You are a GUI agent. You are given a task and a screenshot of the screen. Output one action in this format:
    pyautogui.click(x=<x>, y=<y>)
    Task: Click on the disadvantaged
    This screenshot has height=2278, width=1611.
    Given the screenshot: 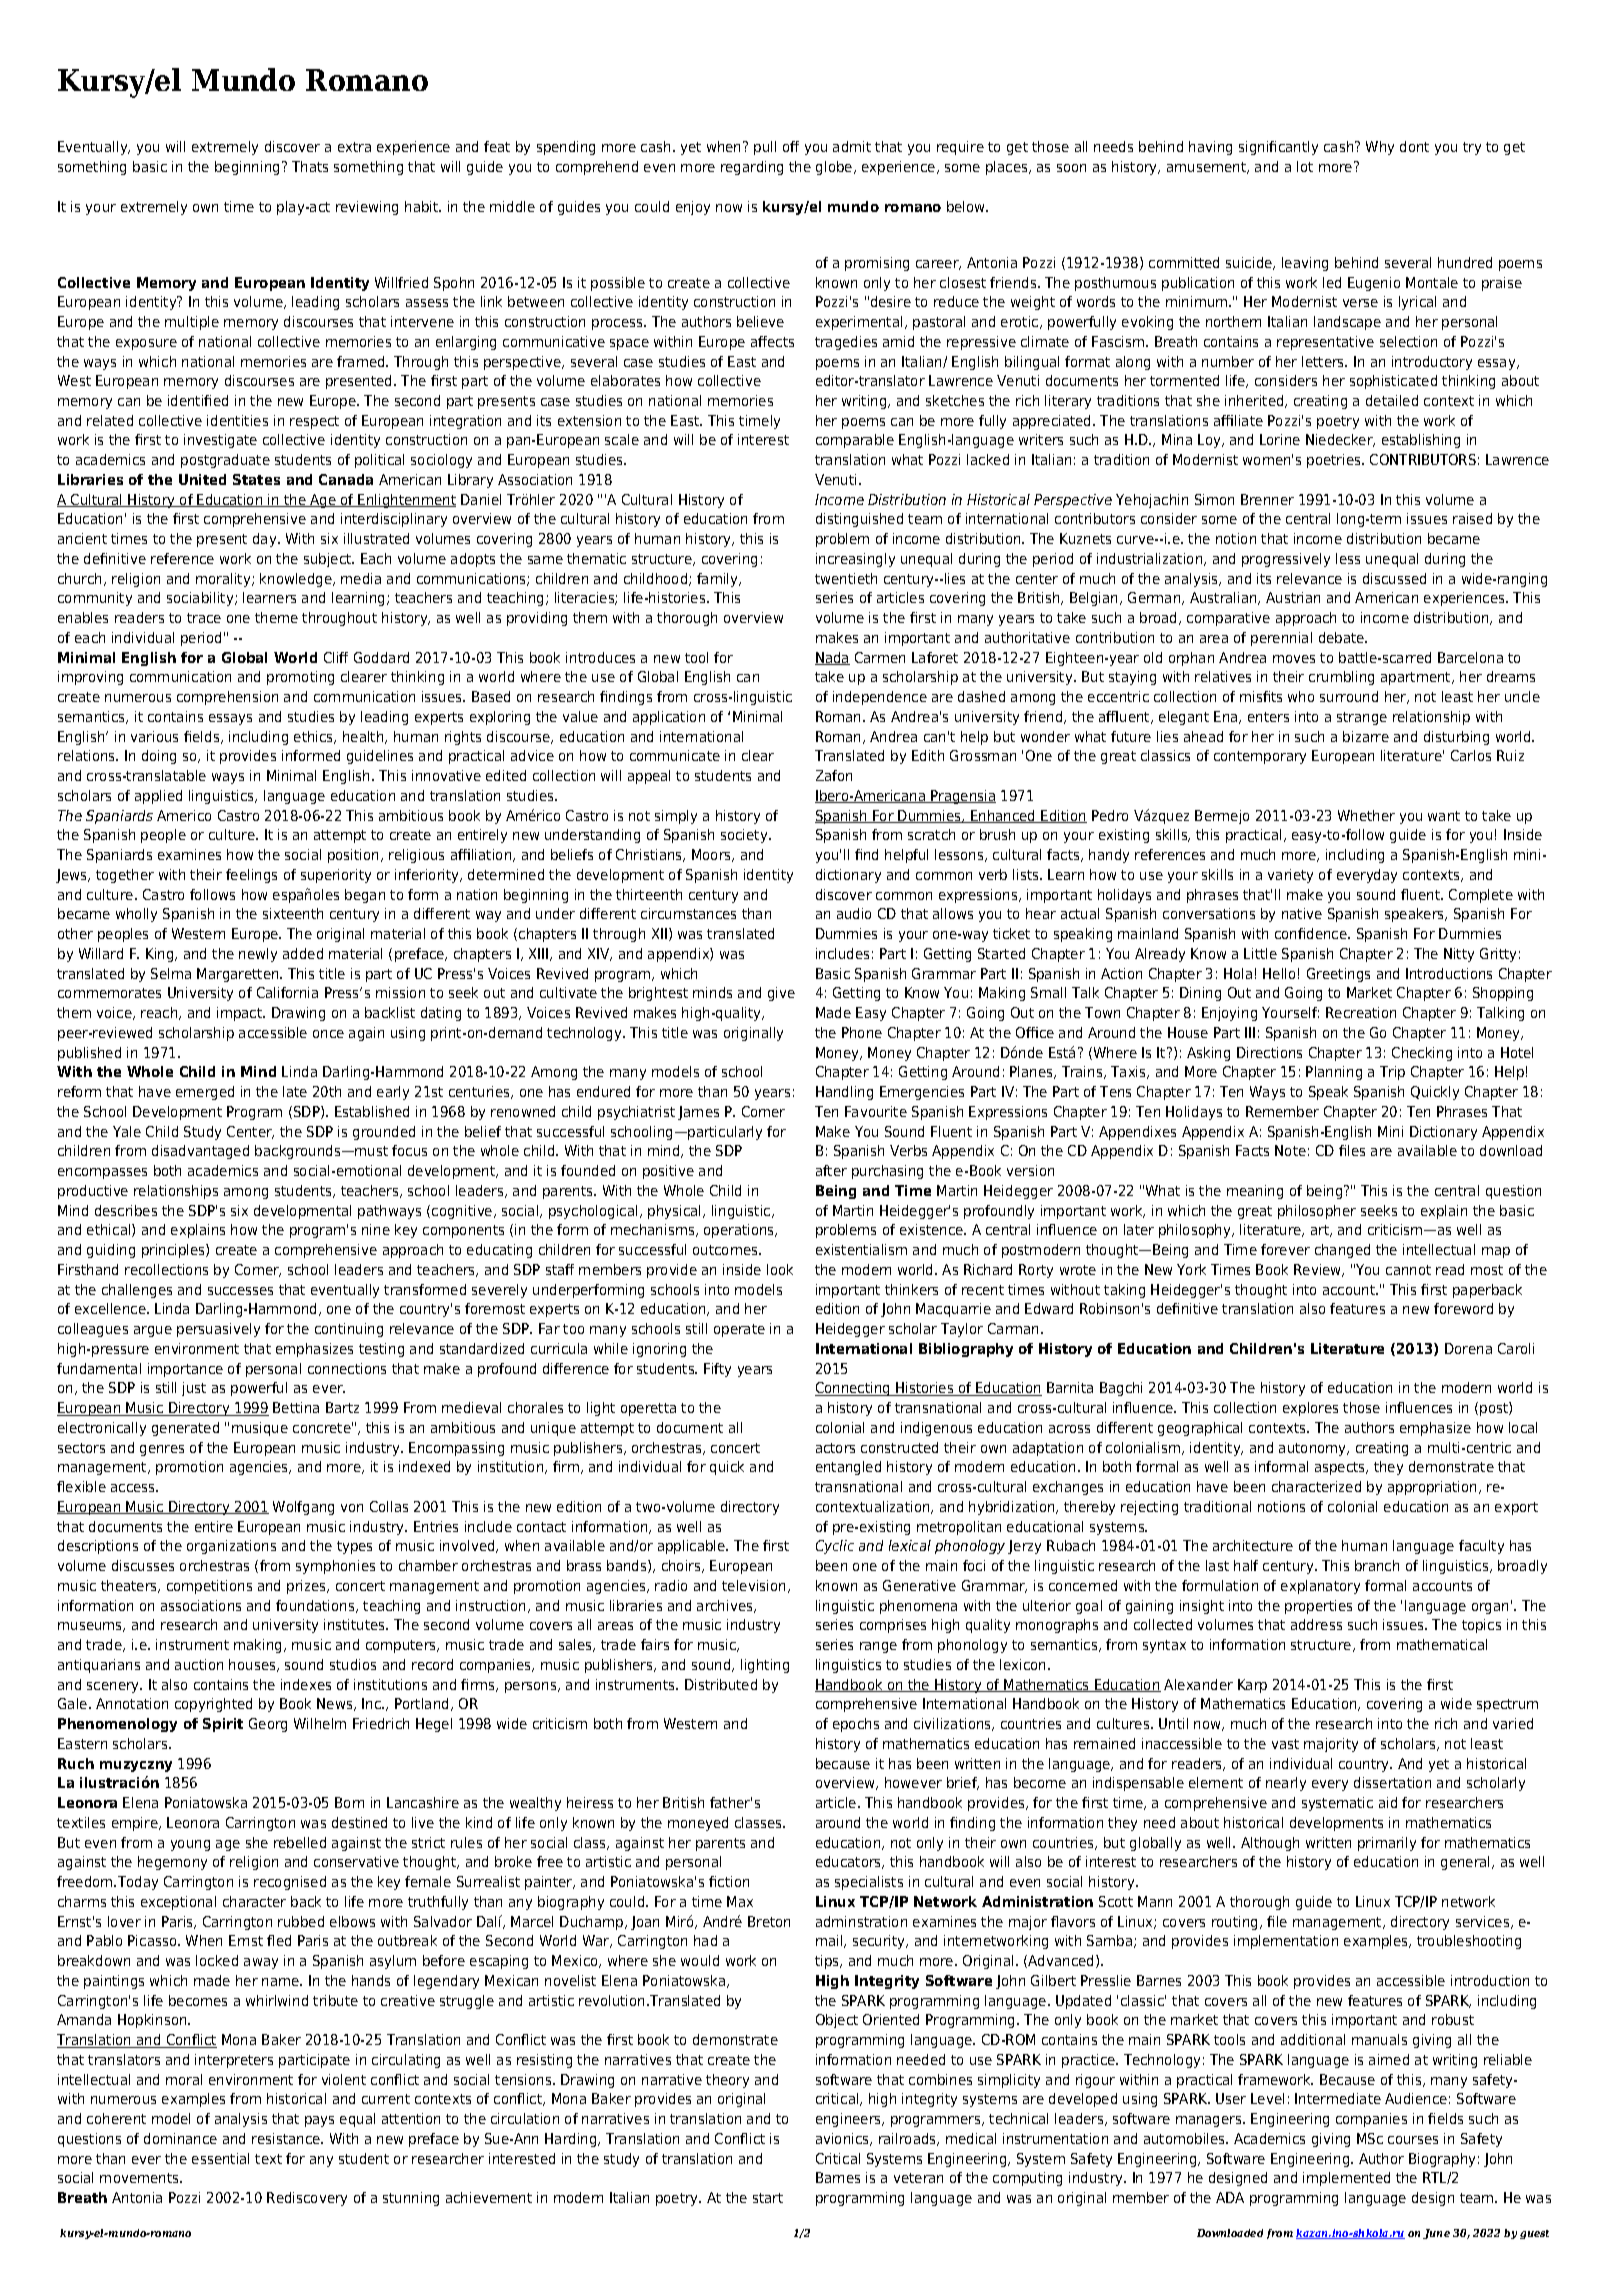 What is the action you would take?
    pyautogui.click(x=200, y=1152)
